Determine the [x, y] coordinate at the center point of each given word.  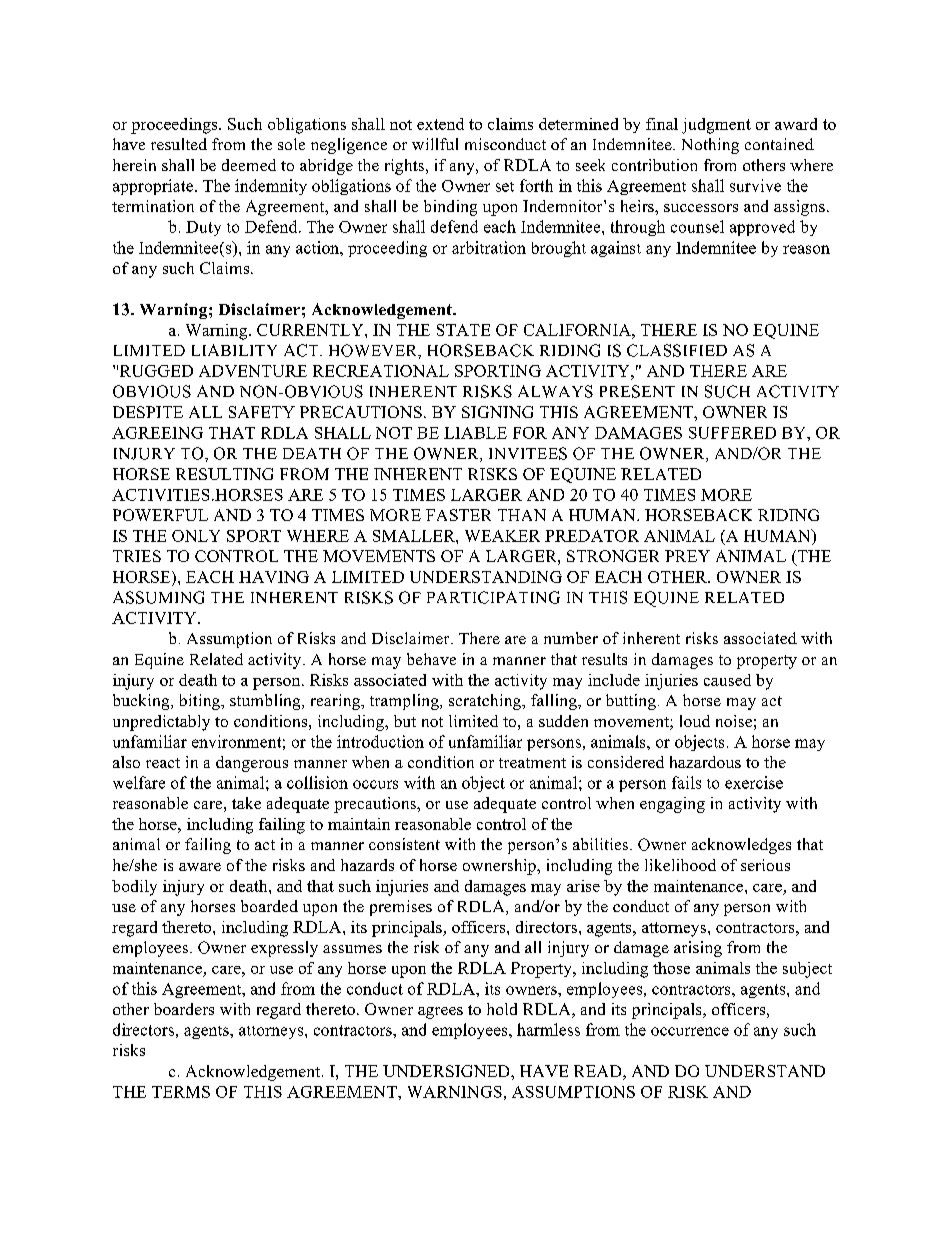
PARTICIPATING [493, 597]
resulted [179, 144]
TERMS [181, 1092]
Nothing [710, 146]
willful [435, 144]
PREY [687, 556]
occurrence [690, 1031]
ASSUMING [158, 597]
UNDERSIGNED [447, 1071]
